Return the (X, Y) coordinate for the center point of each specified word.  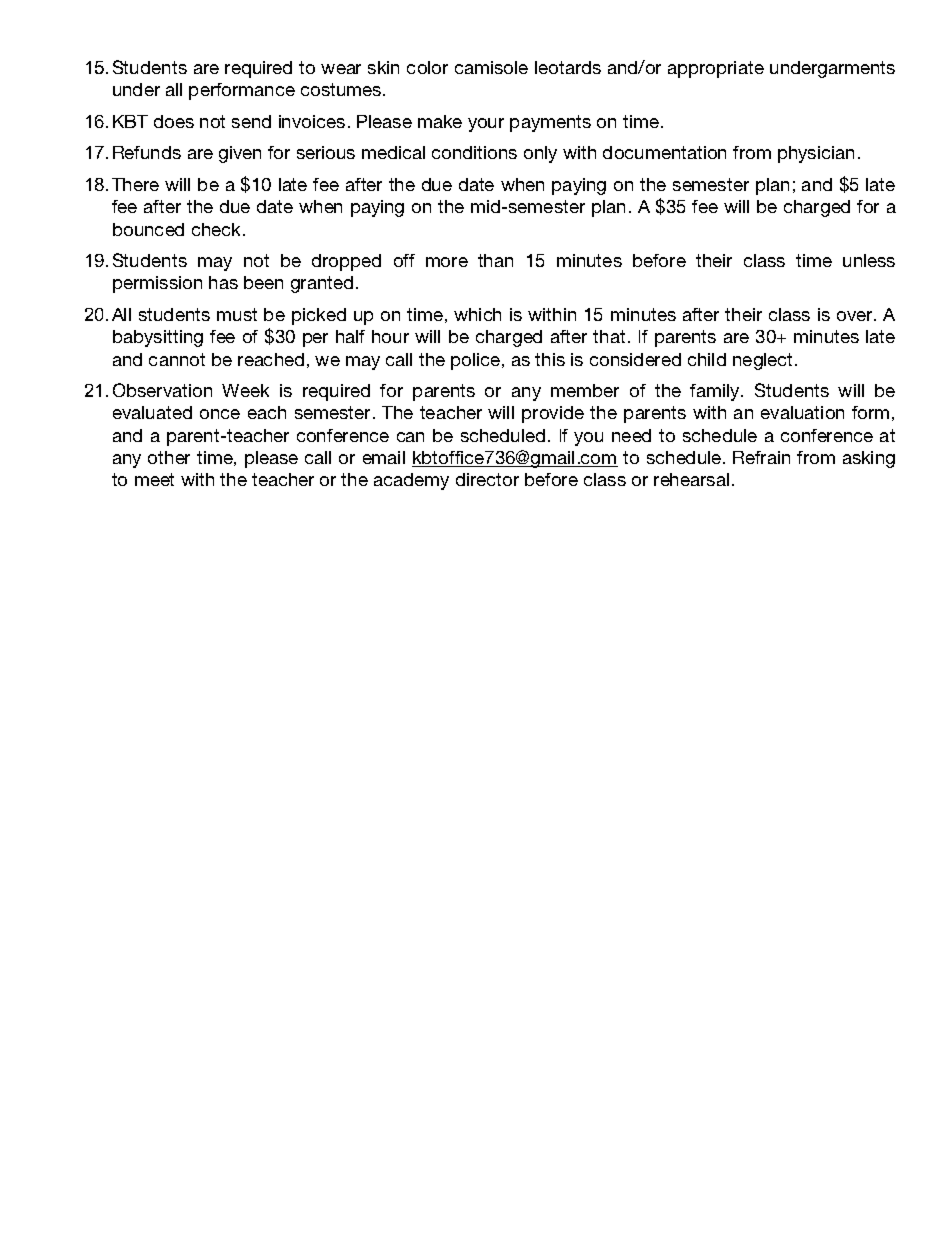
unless (869, 260)
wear (341, 69)
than (495, 260)
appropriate (716, 69)
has (223, 282)
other (169, 457)
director (487, 479)
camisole (491, 67)
